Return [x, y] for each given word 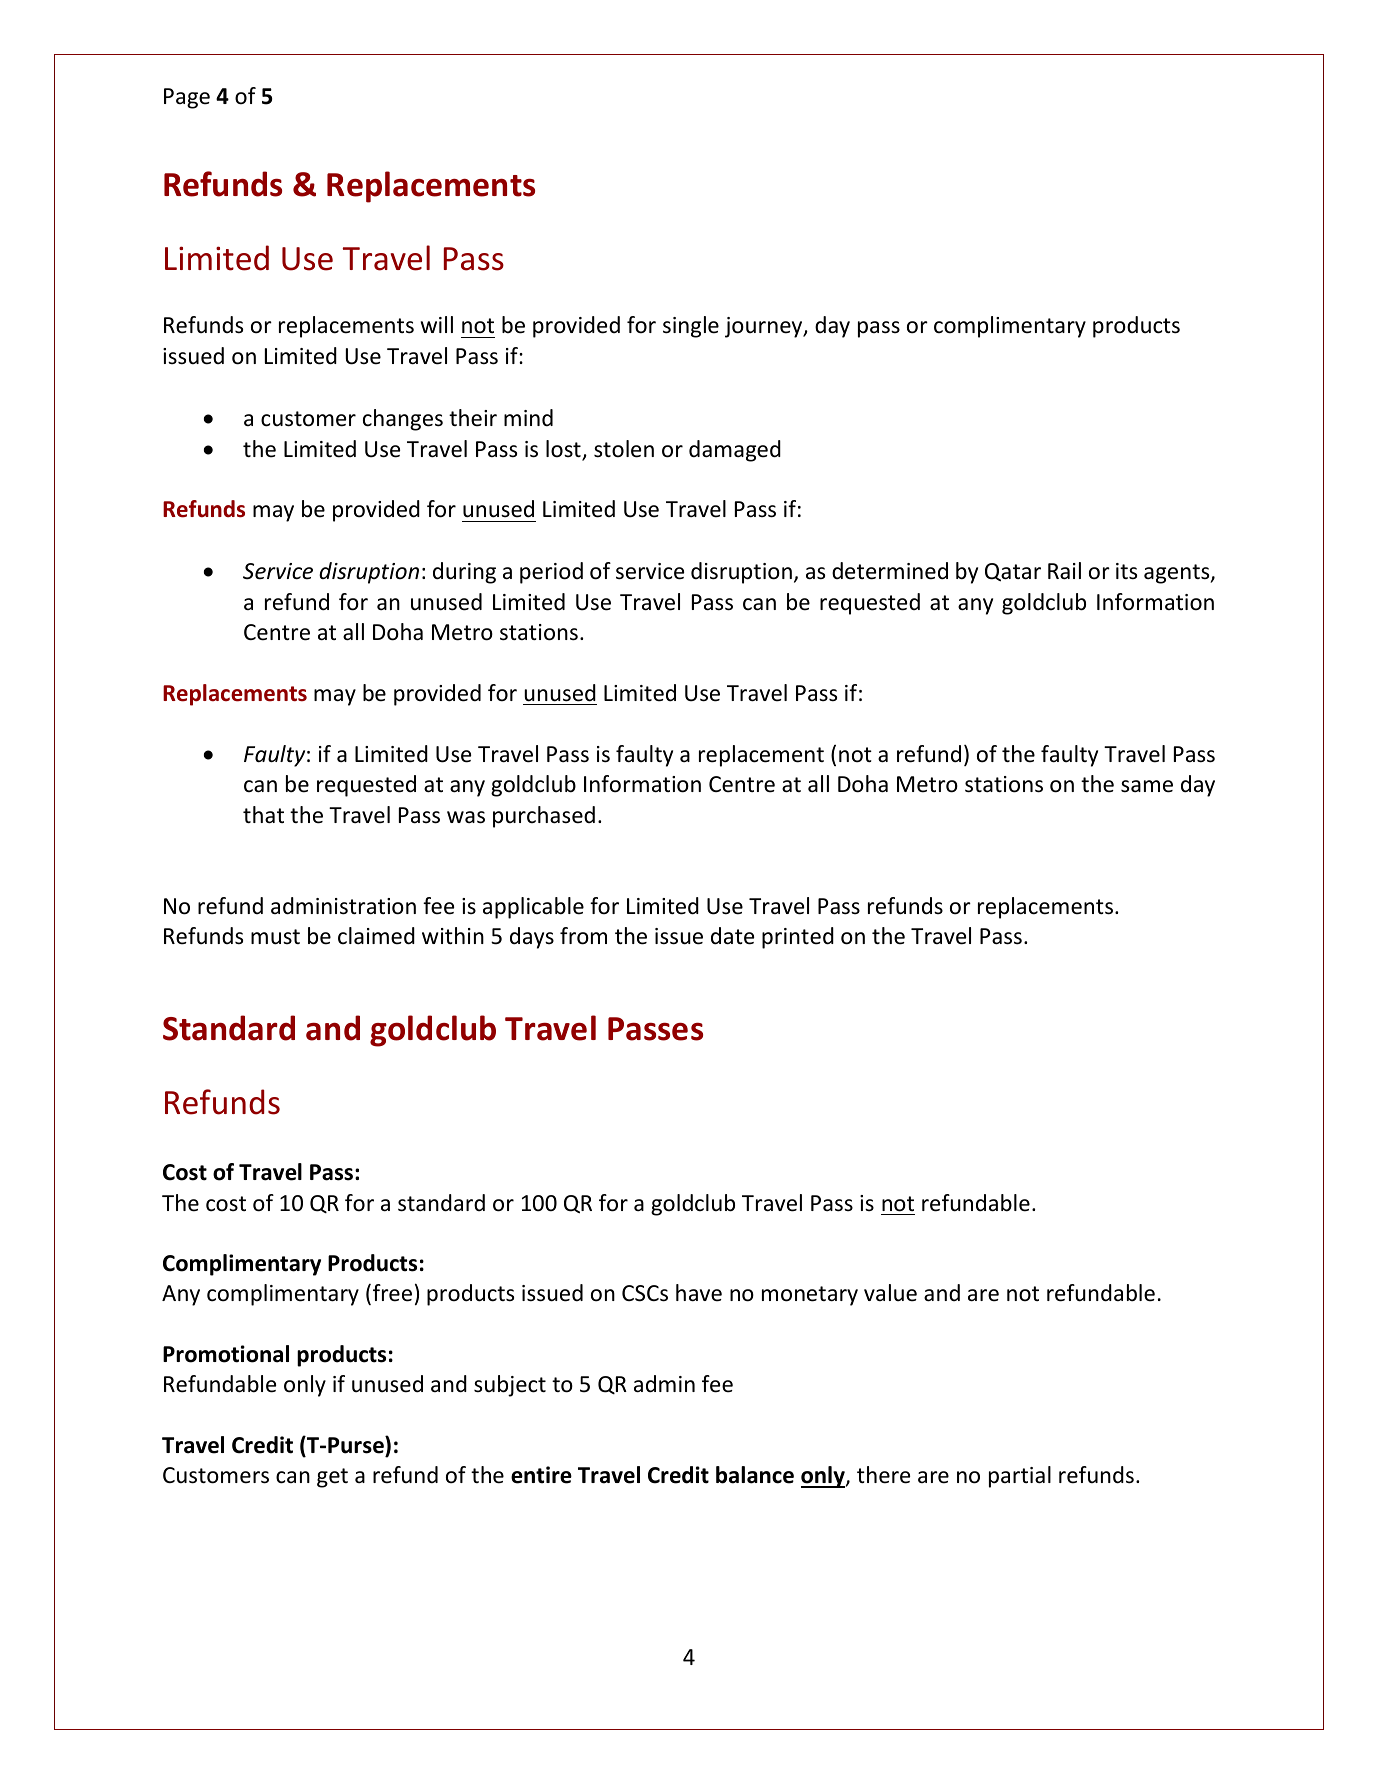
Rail [1064, 571]
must [275, 937]
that [263, 815]
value [890, 1293]
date [732, 936]
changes [403, 420]
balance [755, 1475]
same [1147, 786]
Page [187, 98]
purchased [544, 817]
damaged [735, 451]
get [332, 1478]
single [691, 327]
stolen [624, 449]
